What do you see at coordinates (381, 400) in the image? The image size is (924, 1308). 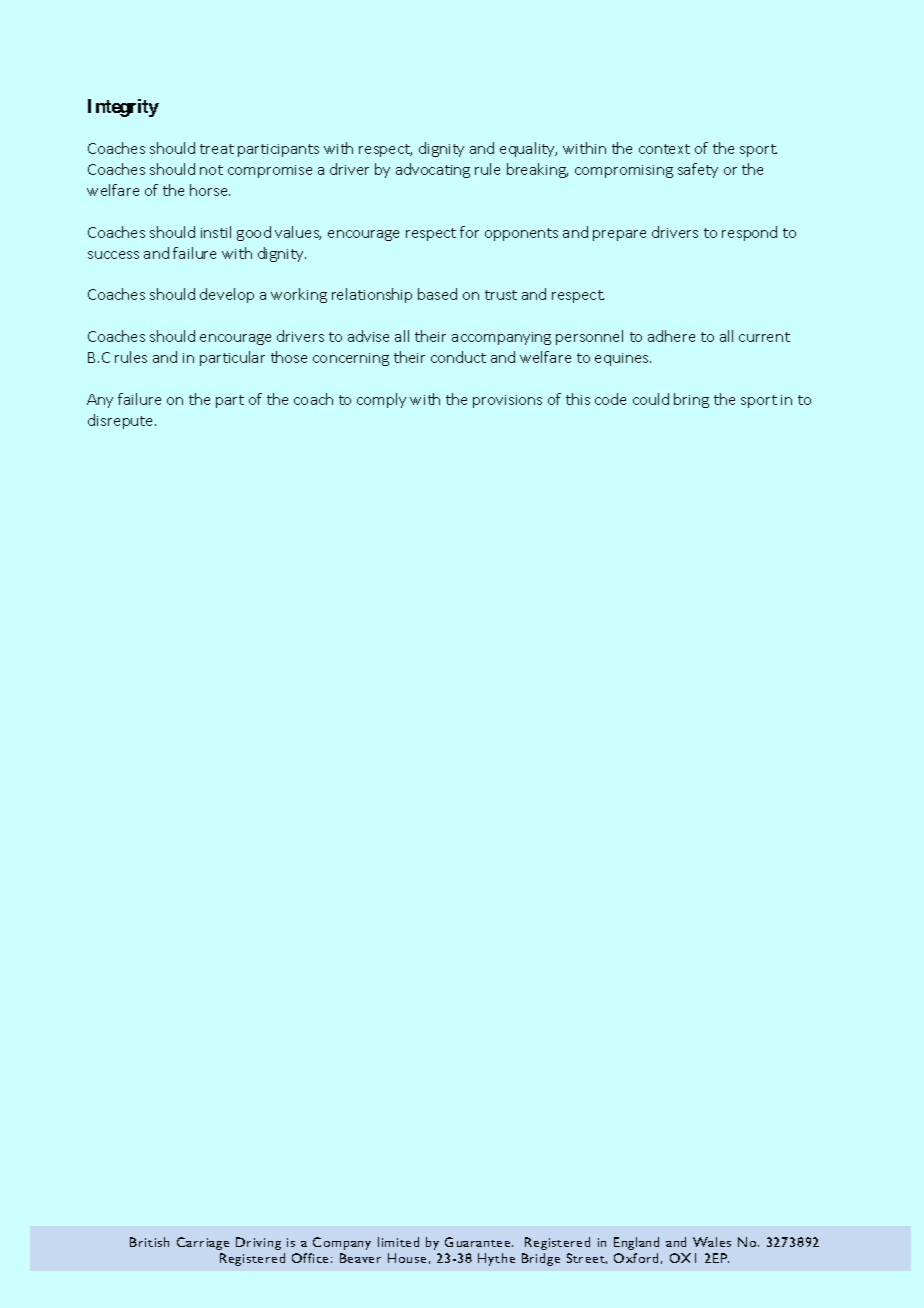 I see `comply` at bounding box center [381, 400].
